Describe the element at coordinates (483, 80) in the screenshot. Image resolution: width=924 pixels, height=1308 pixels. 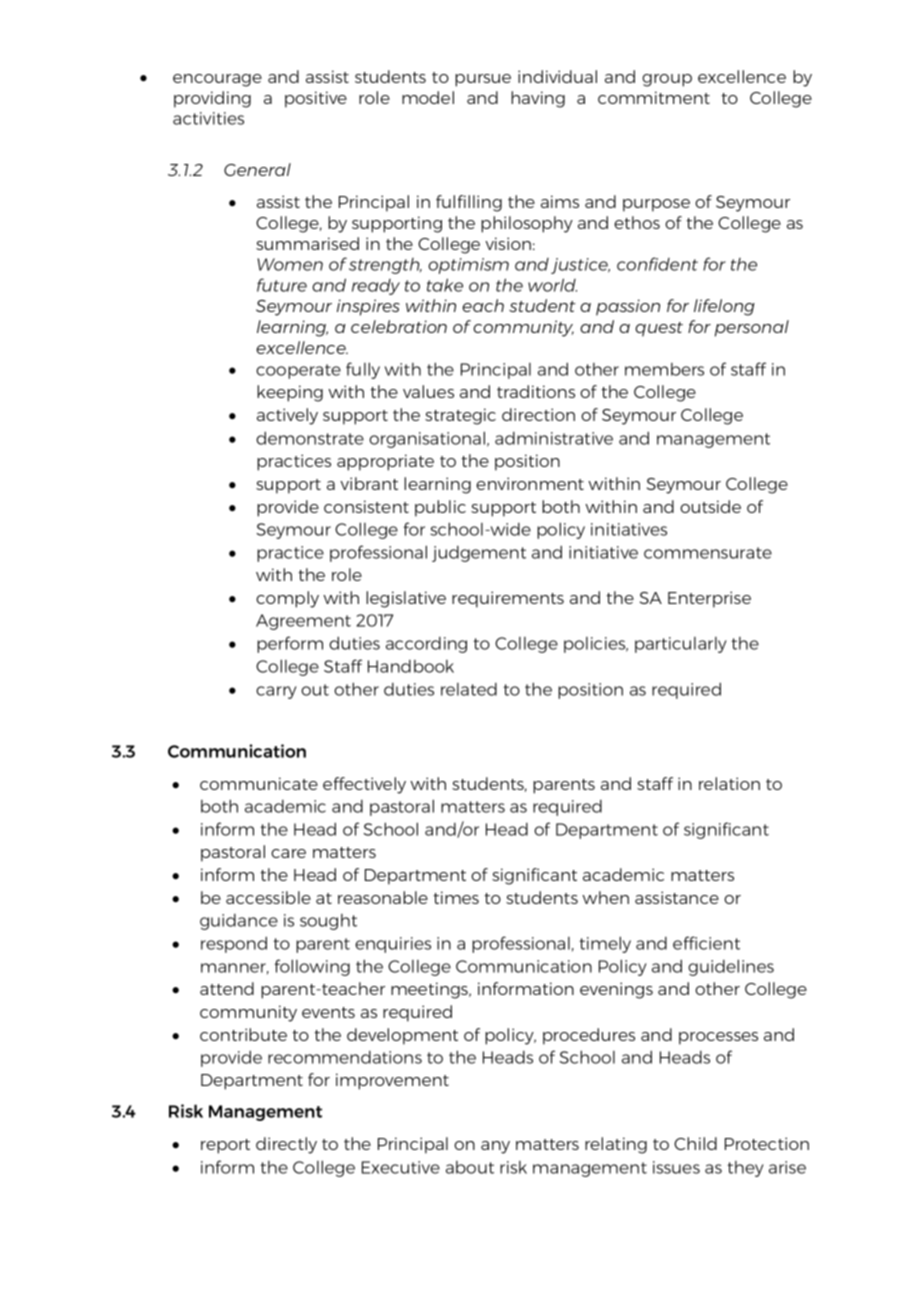
I see `pursue` at that location.
